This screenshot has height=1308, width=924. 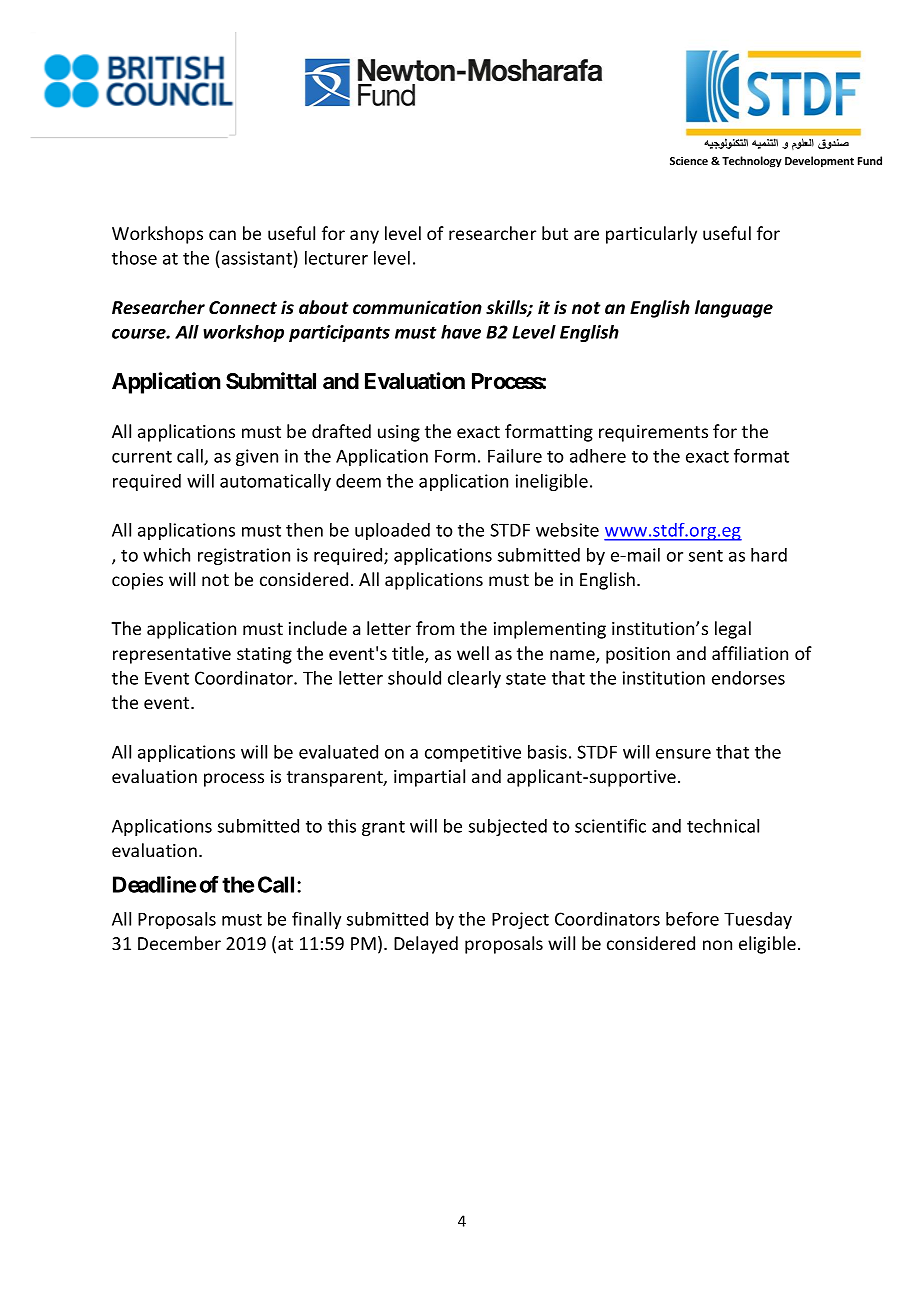 What do you see at coordinates (520, 920) in the screenshot?
I see `Project` at bounding box center [520, 920].
